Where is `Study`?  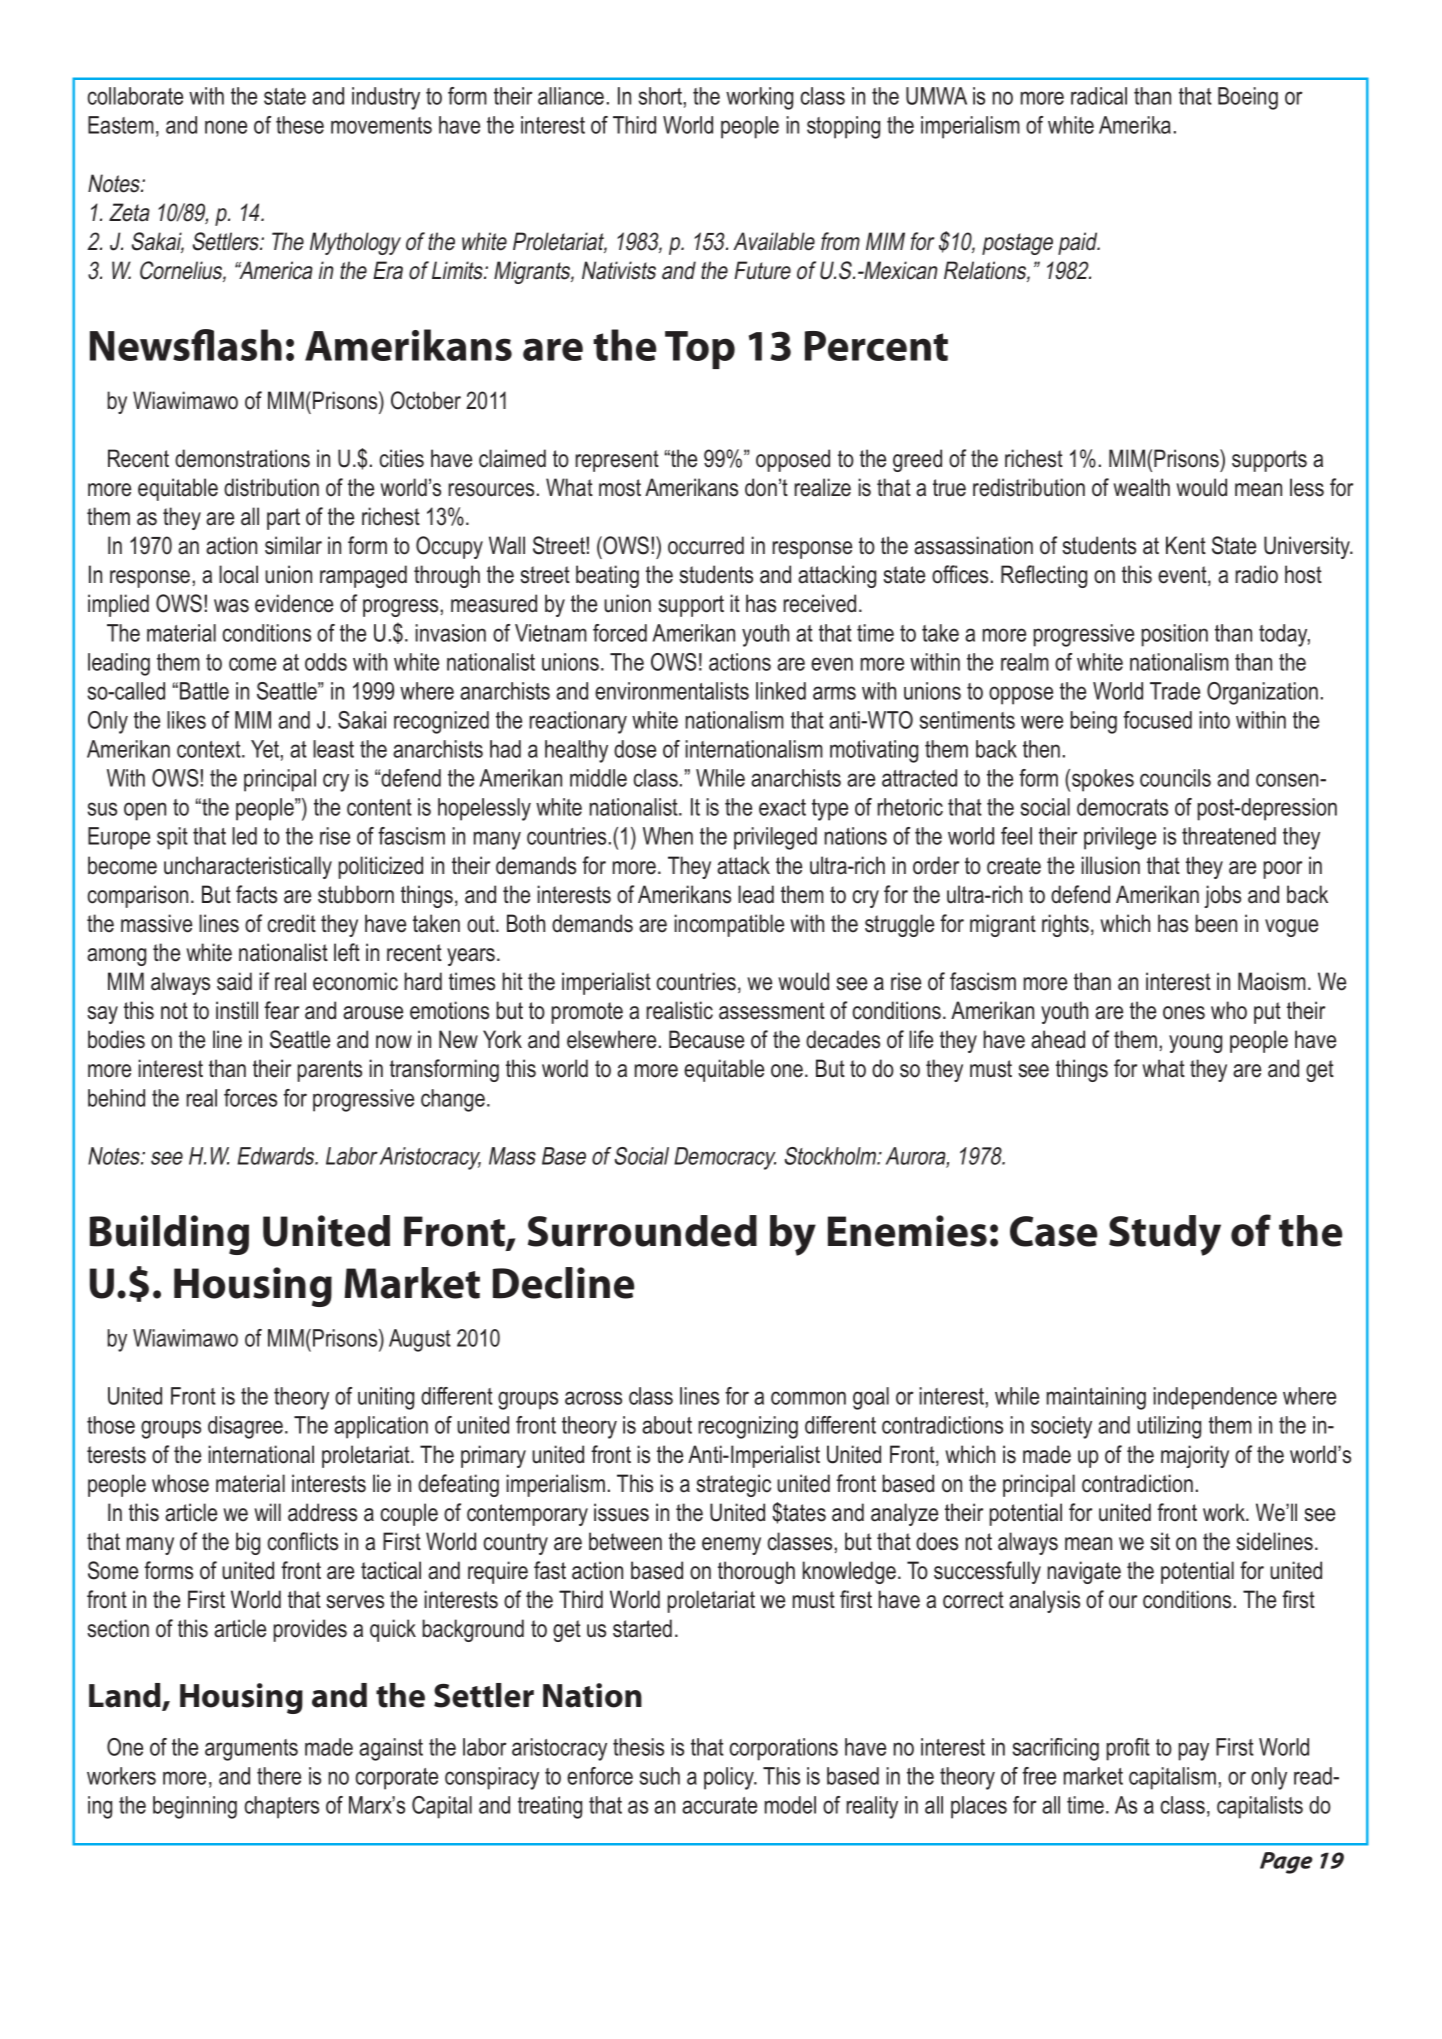 Study is located at coordinates (1165, 1235).
